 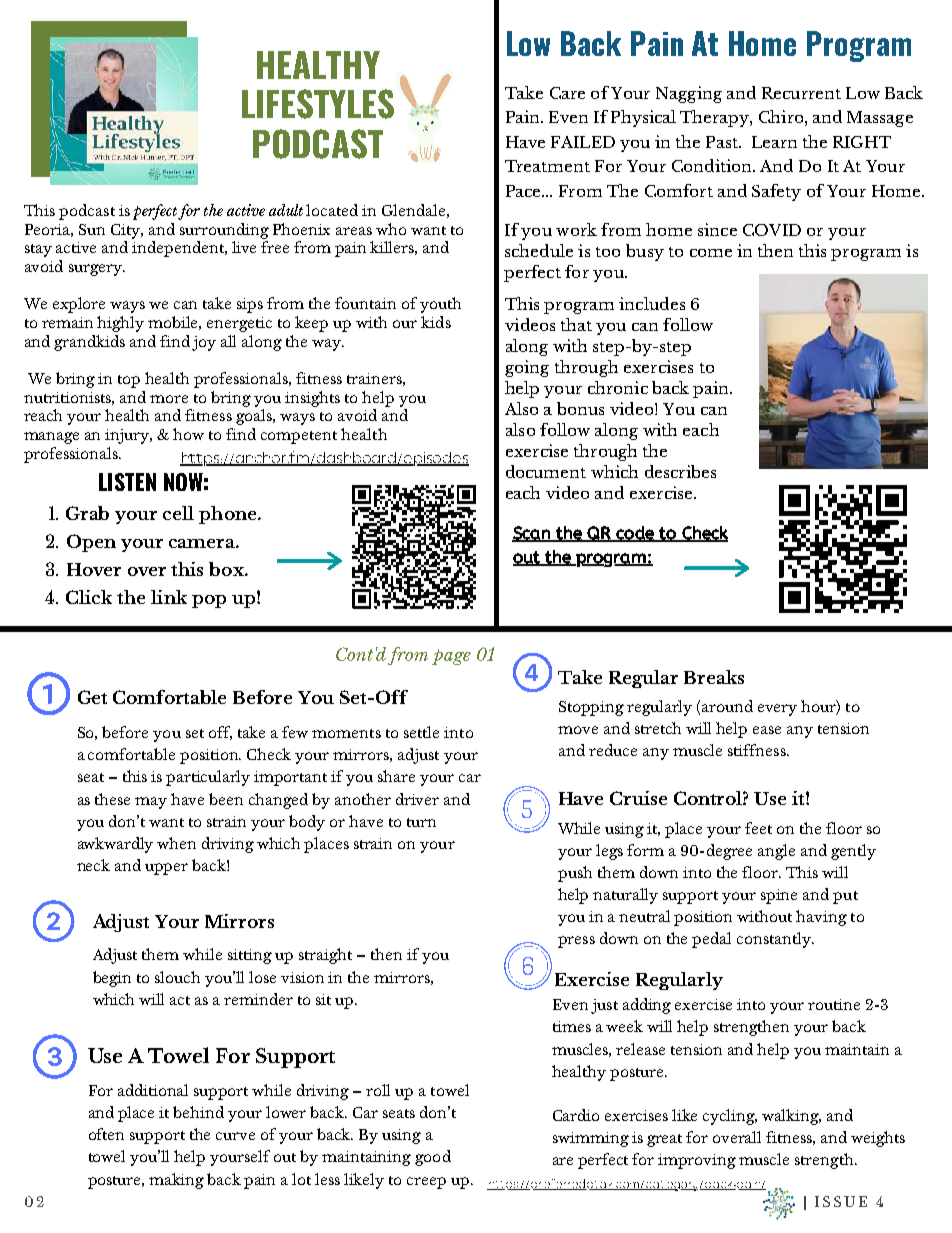 What do you see at coordinates (652, 303) in the document?
I see `includes` at bounding box center [652, 303].
